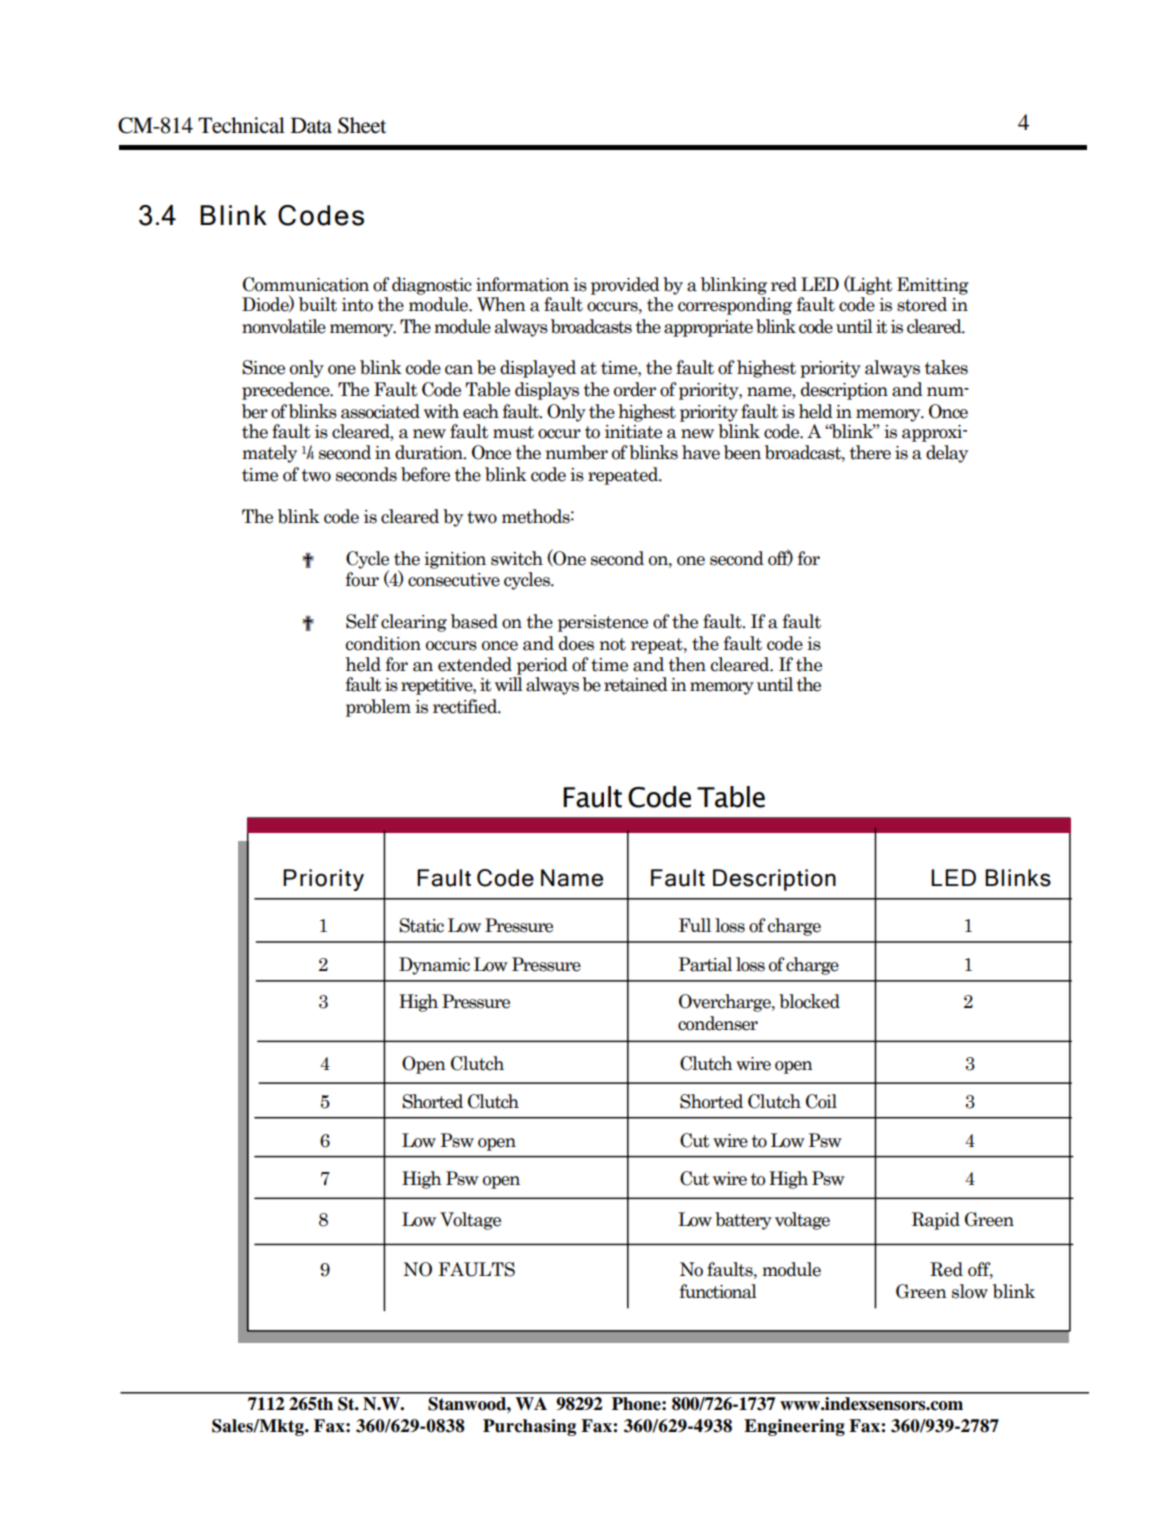 The height and width of the screenshot is (1521, 1175). I want to click on Data, so click(311, 125).
